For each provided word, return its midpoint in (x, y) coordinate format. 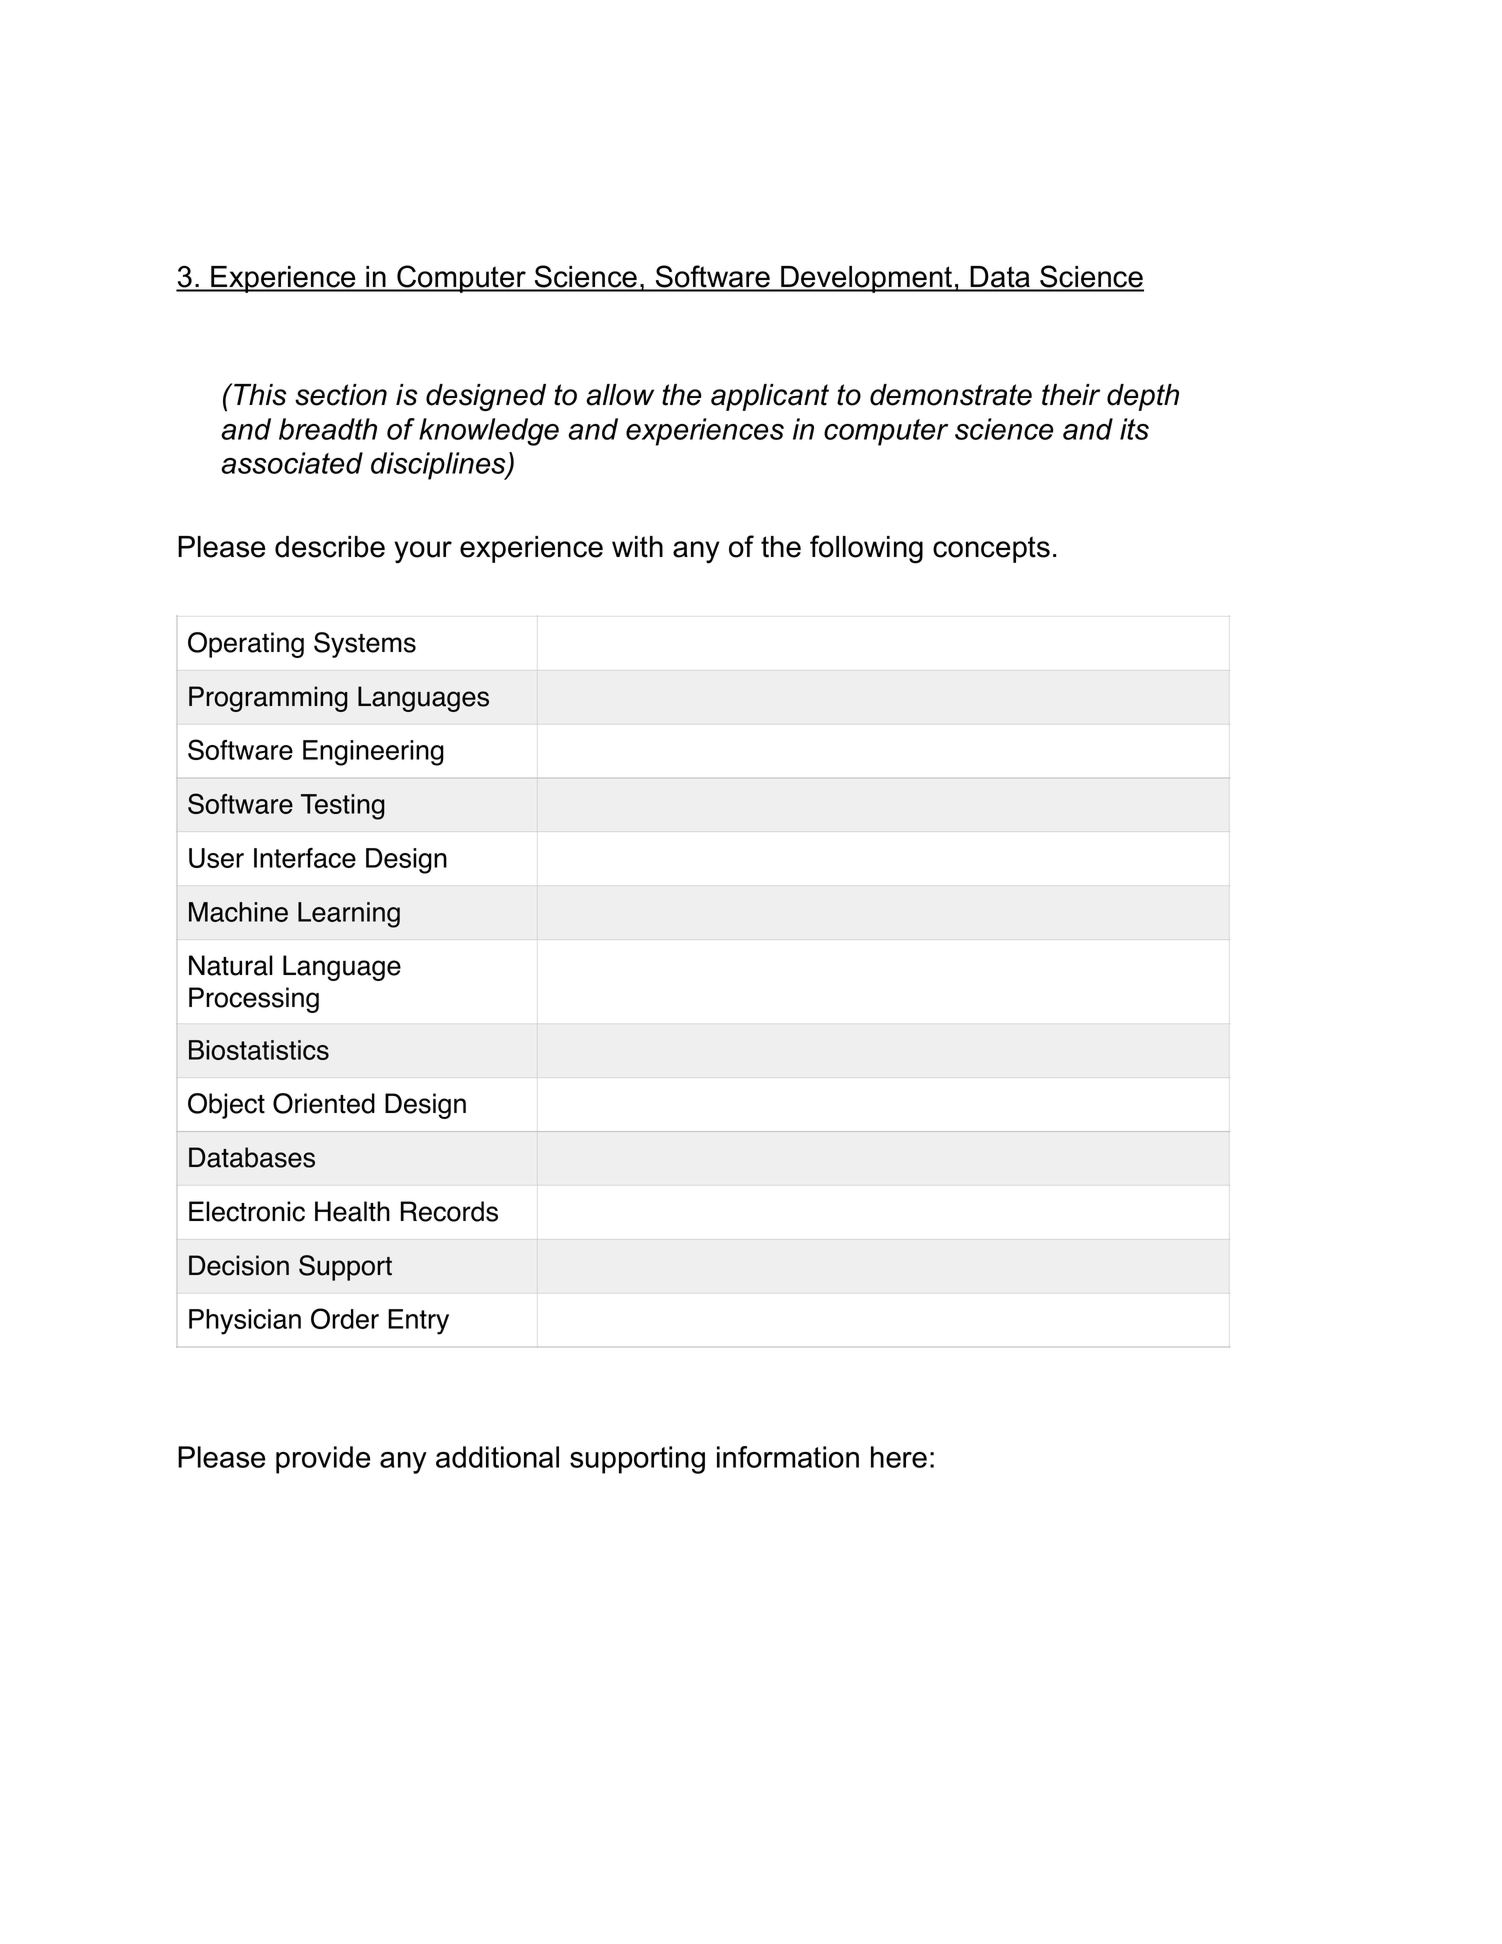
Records (449, 1211)
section (341, 395)
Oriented (324, 1103)
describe (330, 547)
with (637, 547)
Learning (349, 915)
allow (620, 395)
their (1071, 395)
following (866, 549)
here (899, 1457)
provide (323, 1460)
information (788, 1457)
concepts (991, 549)
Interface (305, 858)
